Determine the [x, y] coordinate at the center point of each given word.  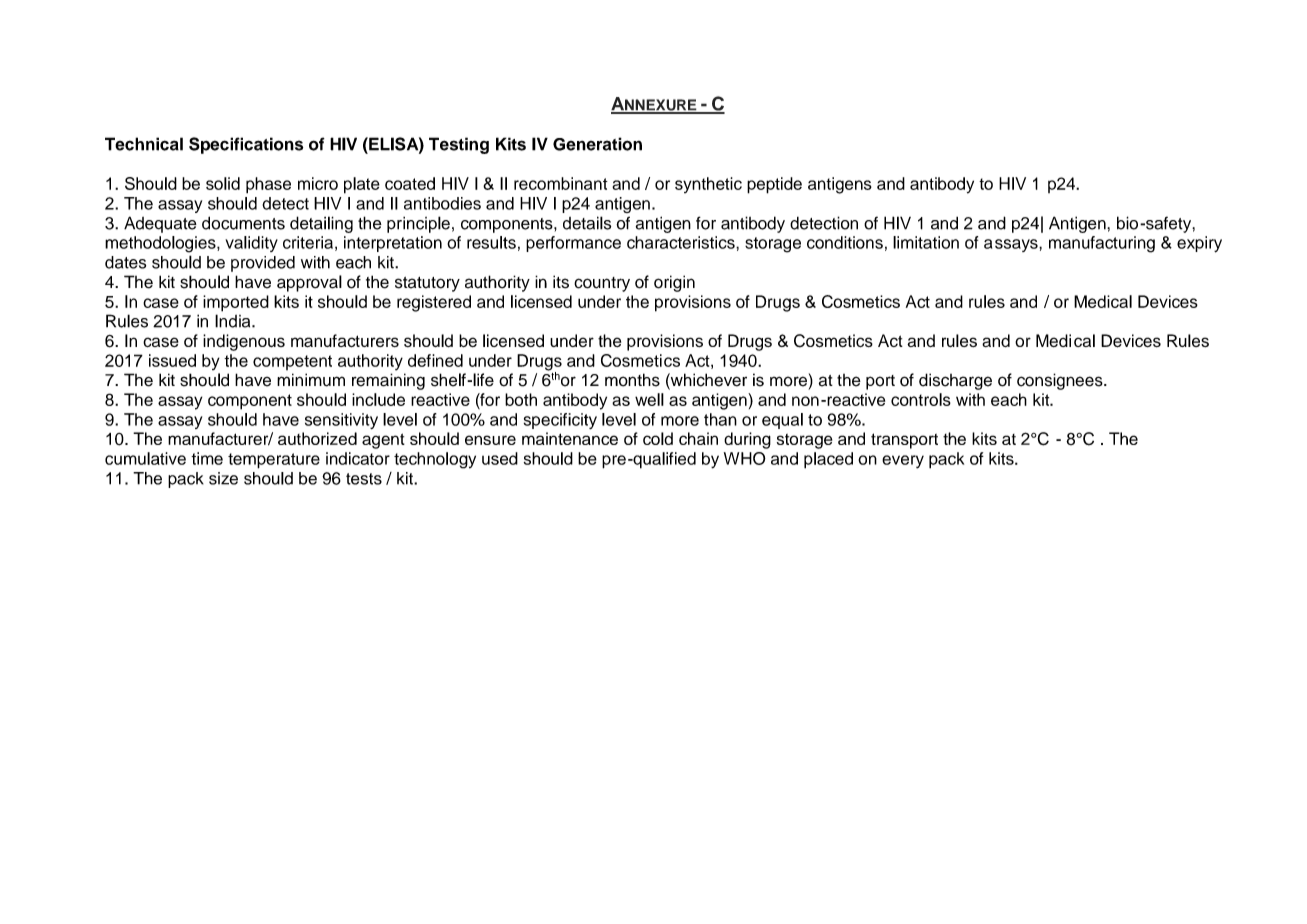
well [649, 399]
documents [243, 223]
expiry [1199, 244]
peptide [774, 185]
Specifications [246, 145]
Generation [597, 144]
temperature [274, 461]
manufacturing [1102, 244]
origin [674, 283]
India [234, 321]
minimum [311, 380]
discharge [955, 381]
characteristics [682, 242]
